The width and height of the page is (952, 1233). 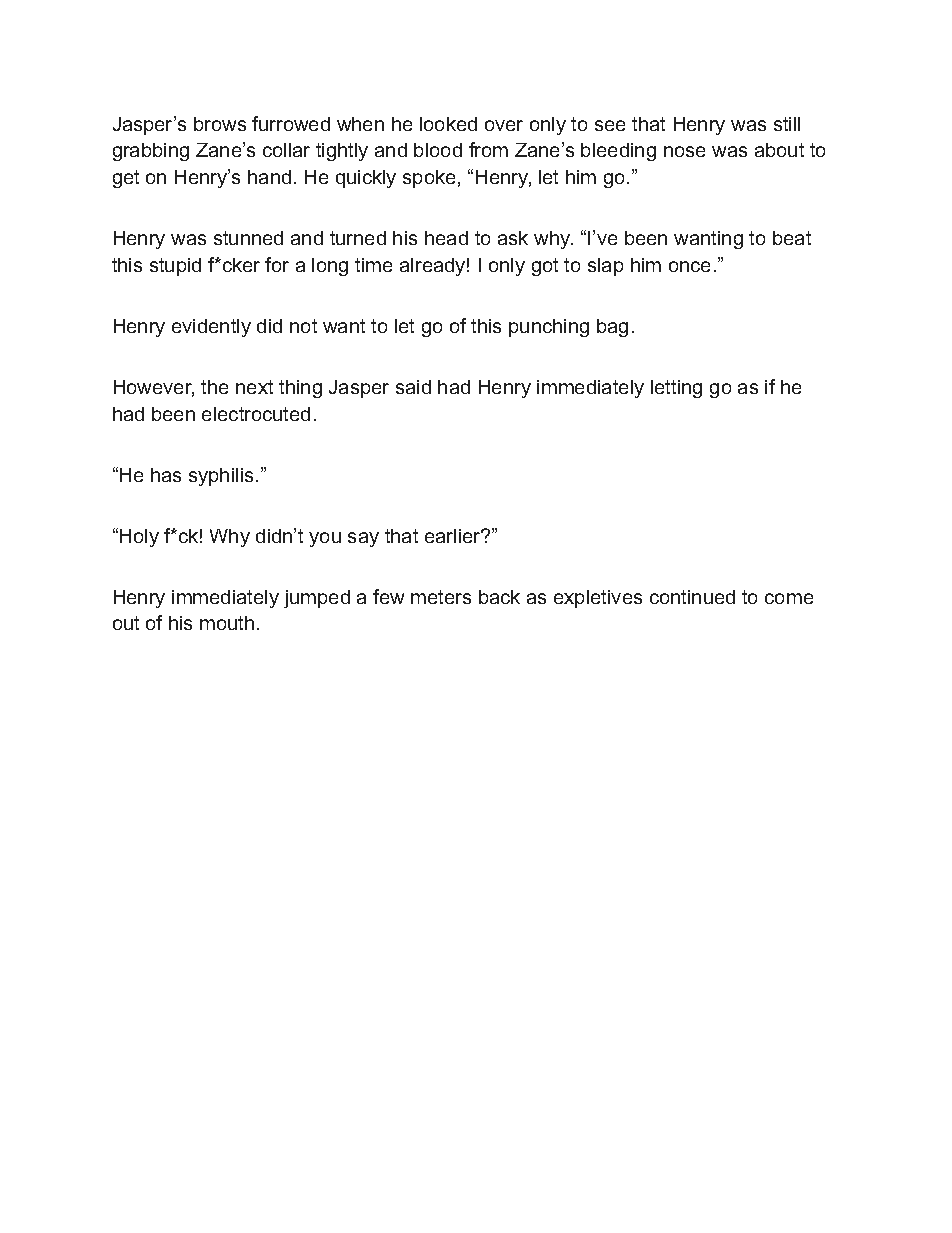 I want to click on stunned, so click(x=248, y=238).
